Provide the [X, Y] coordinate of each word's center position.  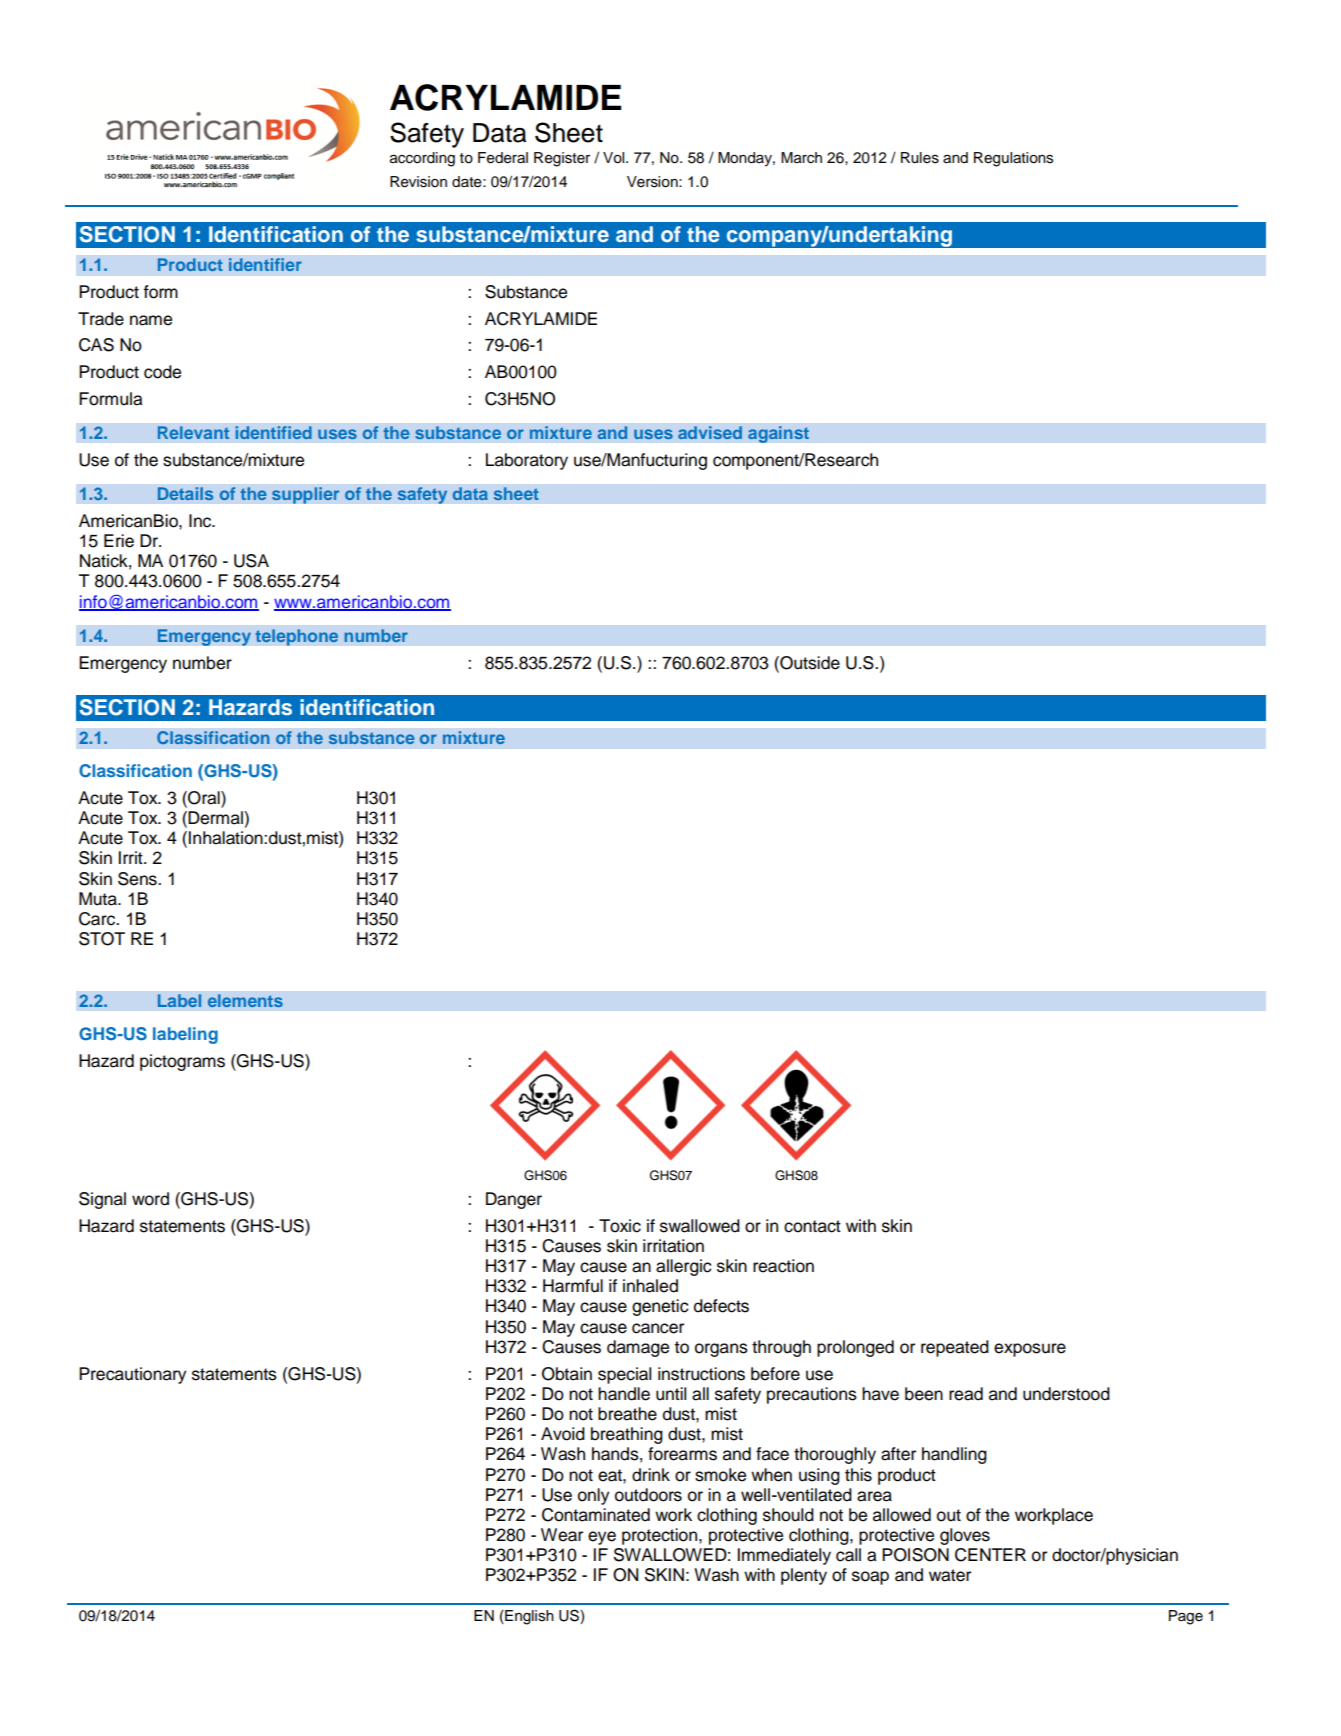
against [778, 434]
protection [661, 1536]
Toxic [620, 1226]
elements [245, 1001]
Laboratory [527, 461]
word [150, 1199]
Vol [615, 158]
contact [812, 1226]
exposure [1030, 1350]
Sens [138, 879]
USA [251, 561]
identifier [265, 264]
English [528, 1617]
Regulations [1013, 159]
